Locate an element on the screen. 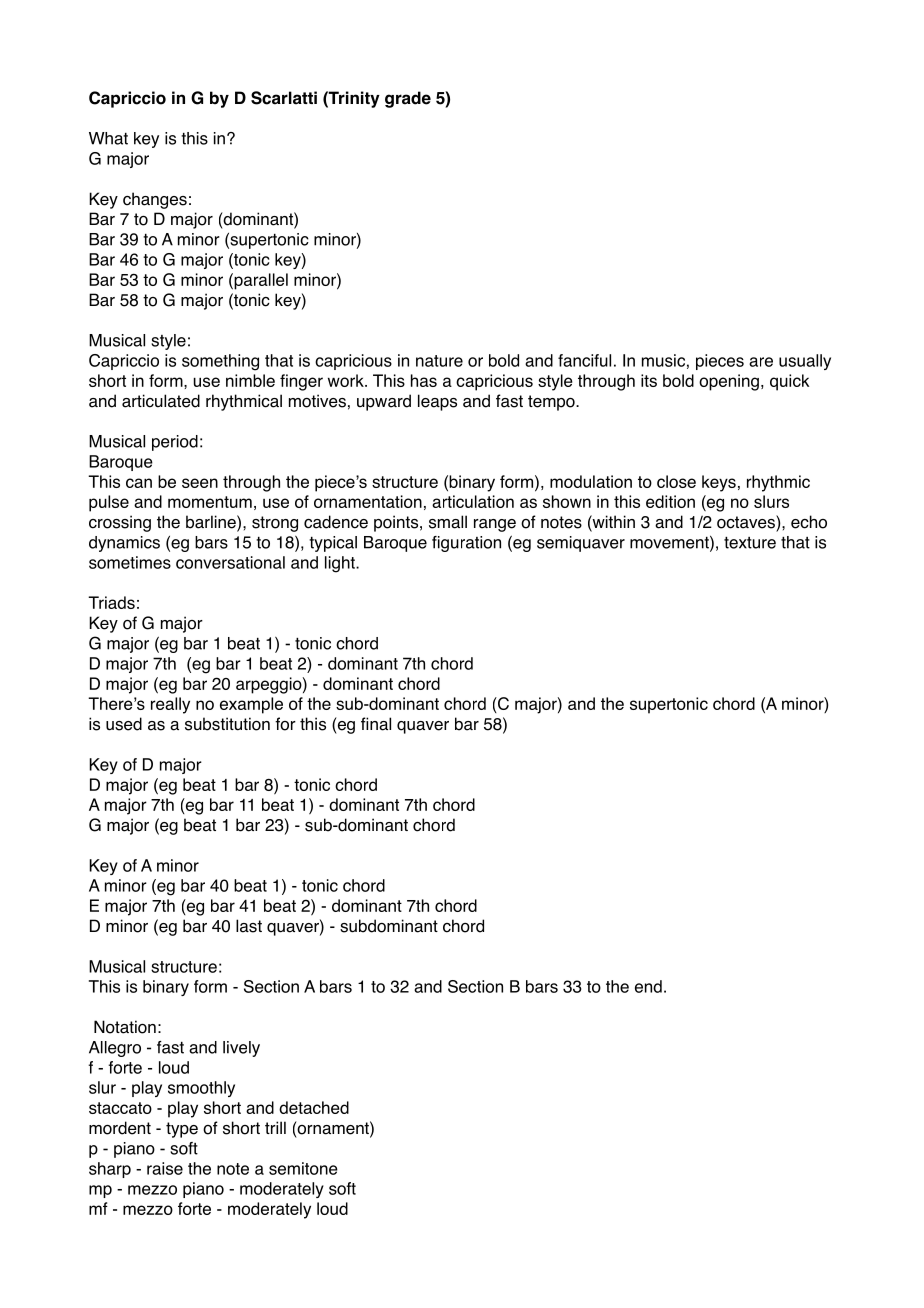 The image size is (924, 1308). last is located at coordinates (249, 926).
